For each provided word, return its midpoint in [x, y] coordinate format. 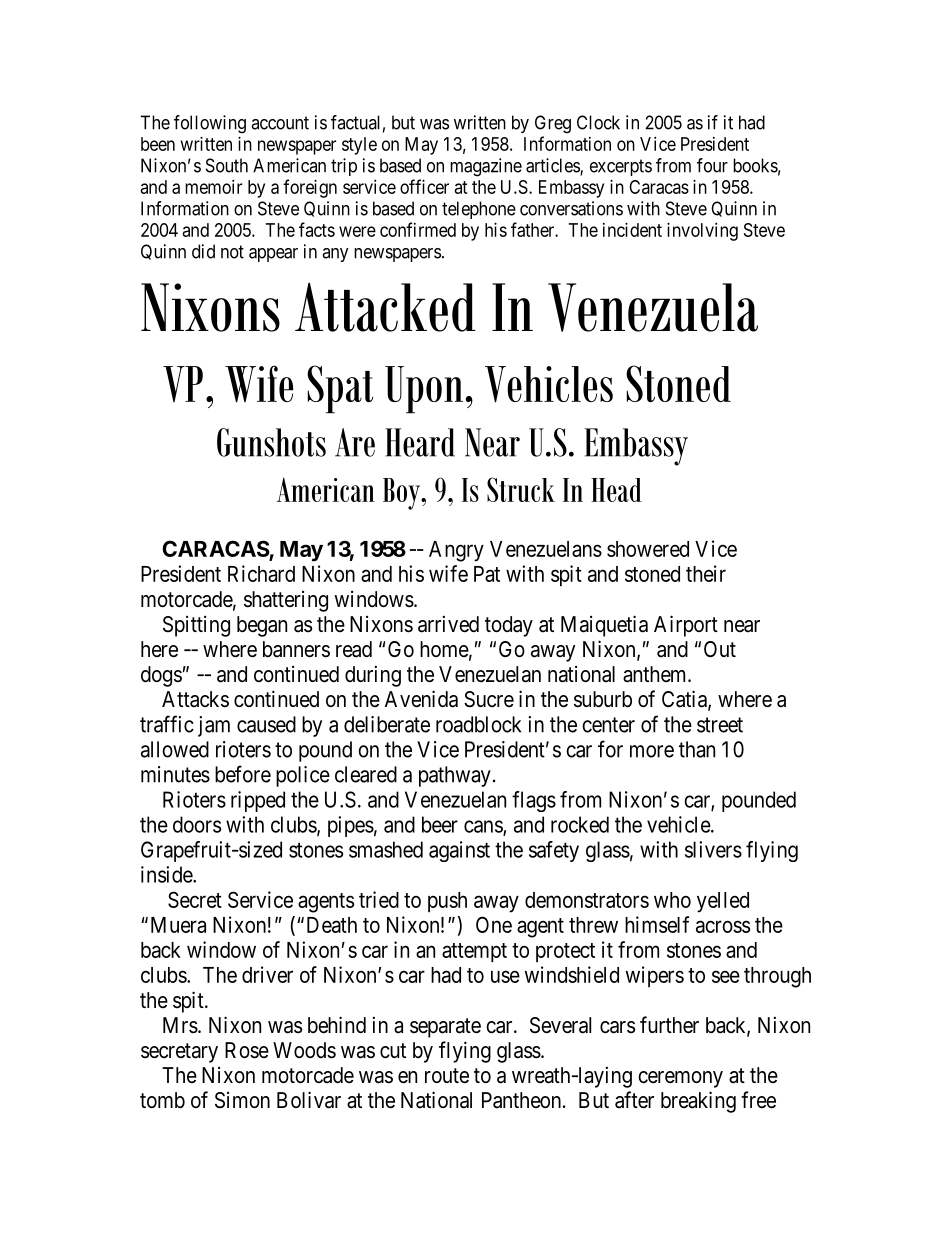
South [227, 165]
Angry [456, 551]
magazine [486, 167]
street [720, 725]
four [712, 165]
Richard [261, 573]
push [447, 902]
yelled [723, 902]
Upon [424, 389]
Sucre [489, 699]
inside [167, 874]
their [706, 573]
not [232, 252]
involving [702, 232]
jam [214, 726]
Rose [247, 1050]
